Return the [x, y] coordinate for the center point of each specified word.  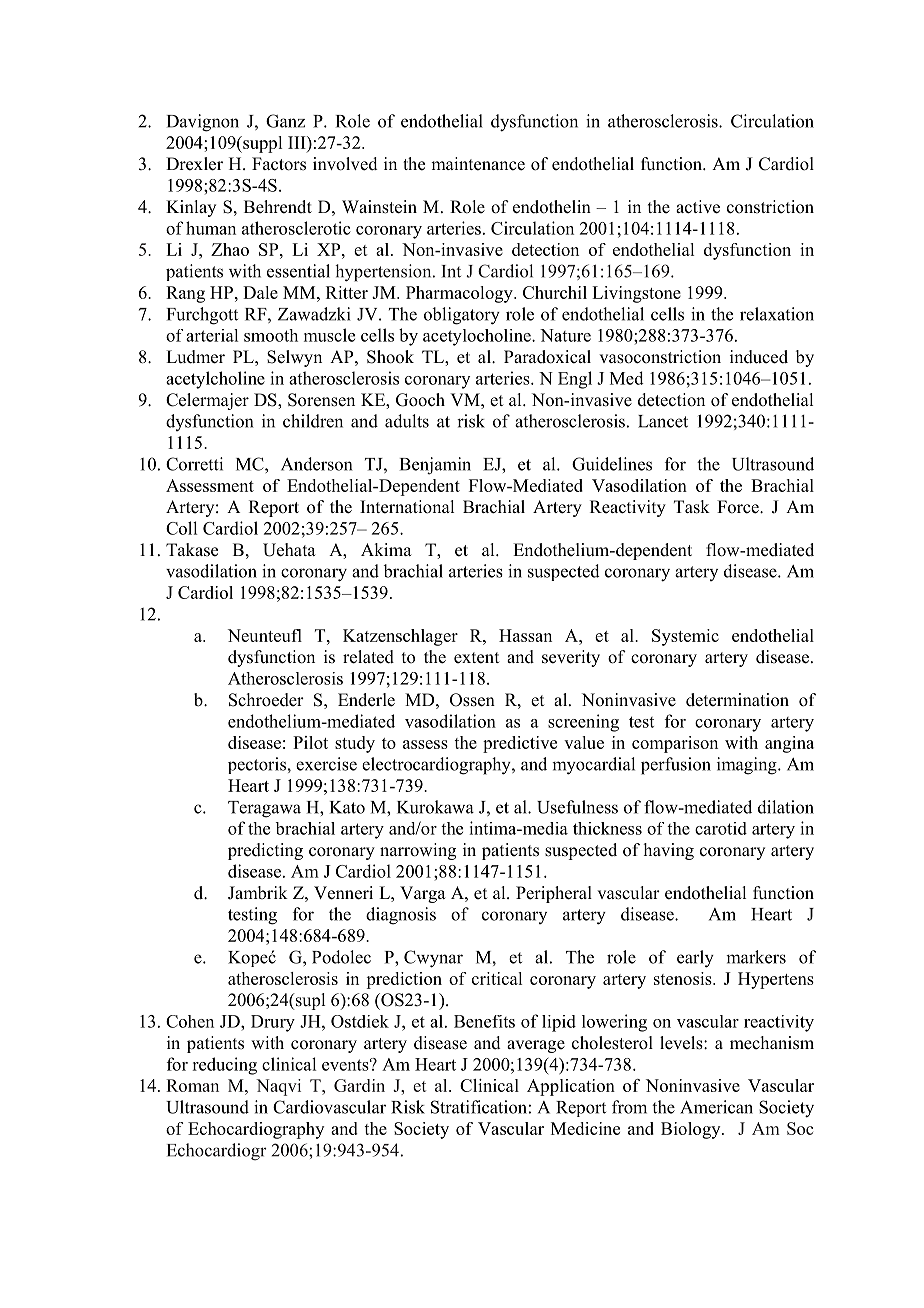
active [698, 207]
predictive [520, 744]
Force [739, 507]
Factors [279, 164]
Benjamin [435, 466]
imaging [748, 766]
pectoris [258, 765]
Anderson [316, 464]
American [716, 1107]
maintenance [478, 164]
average [536, 1046]
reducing [224, 1066]
